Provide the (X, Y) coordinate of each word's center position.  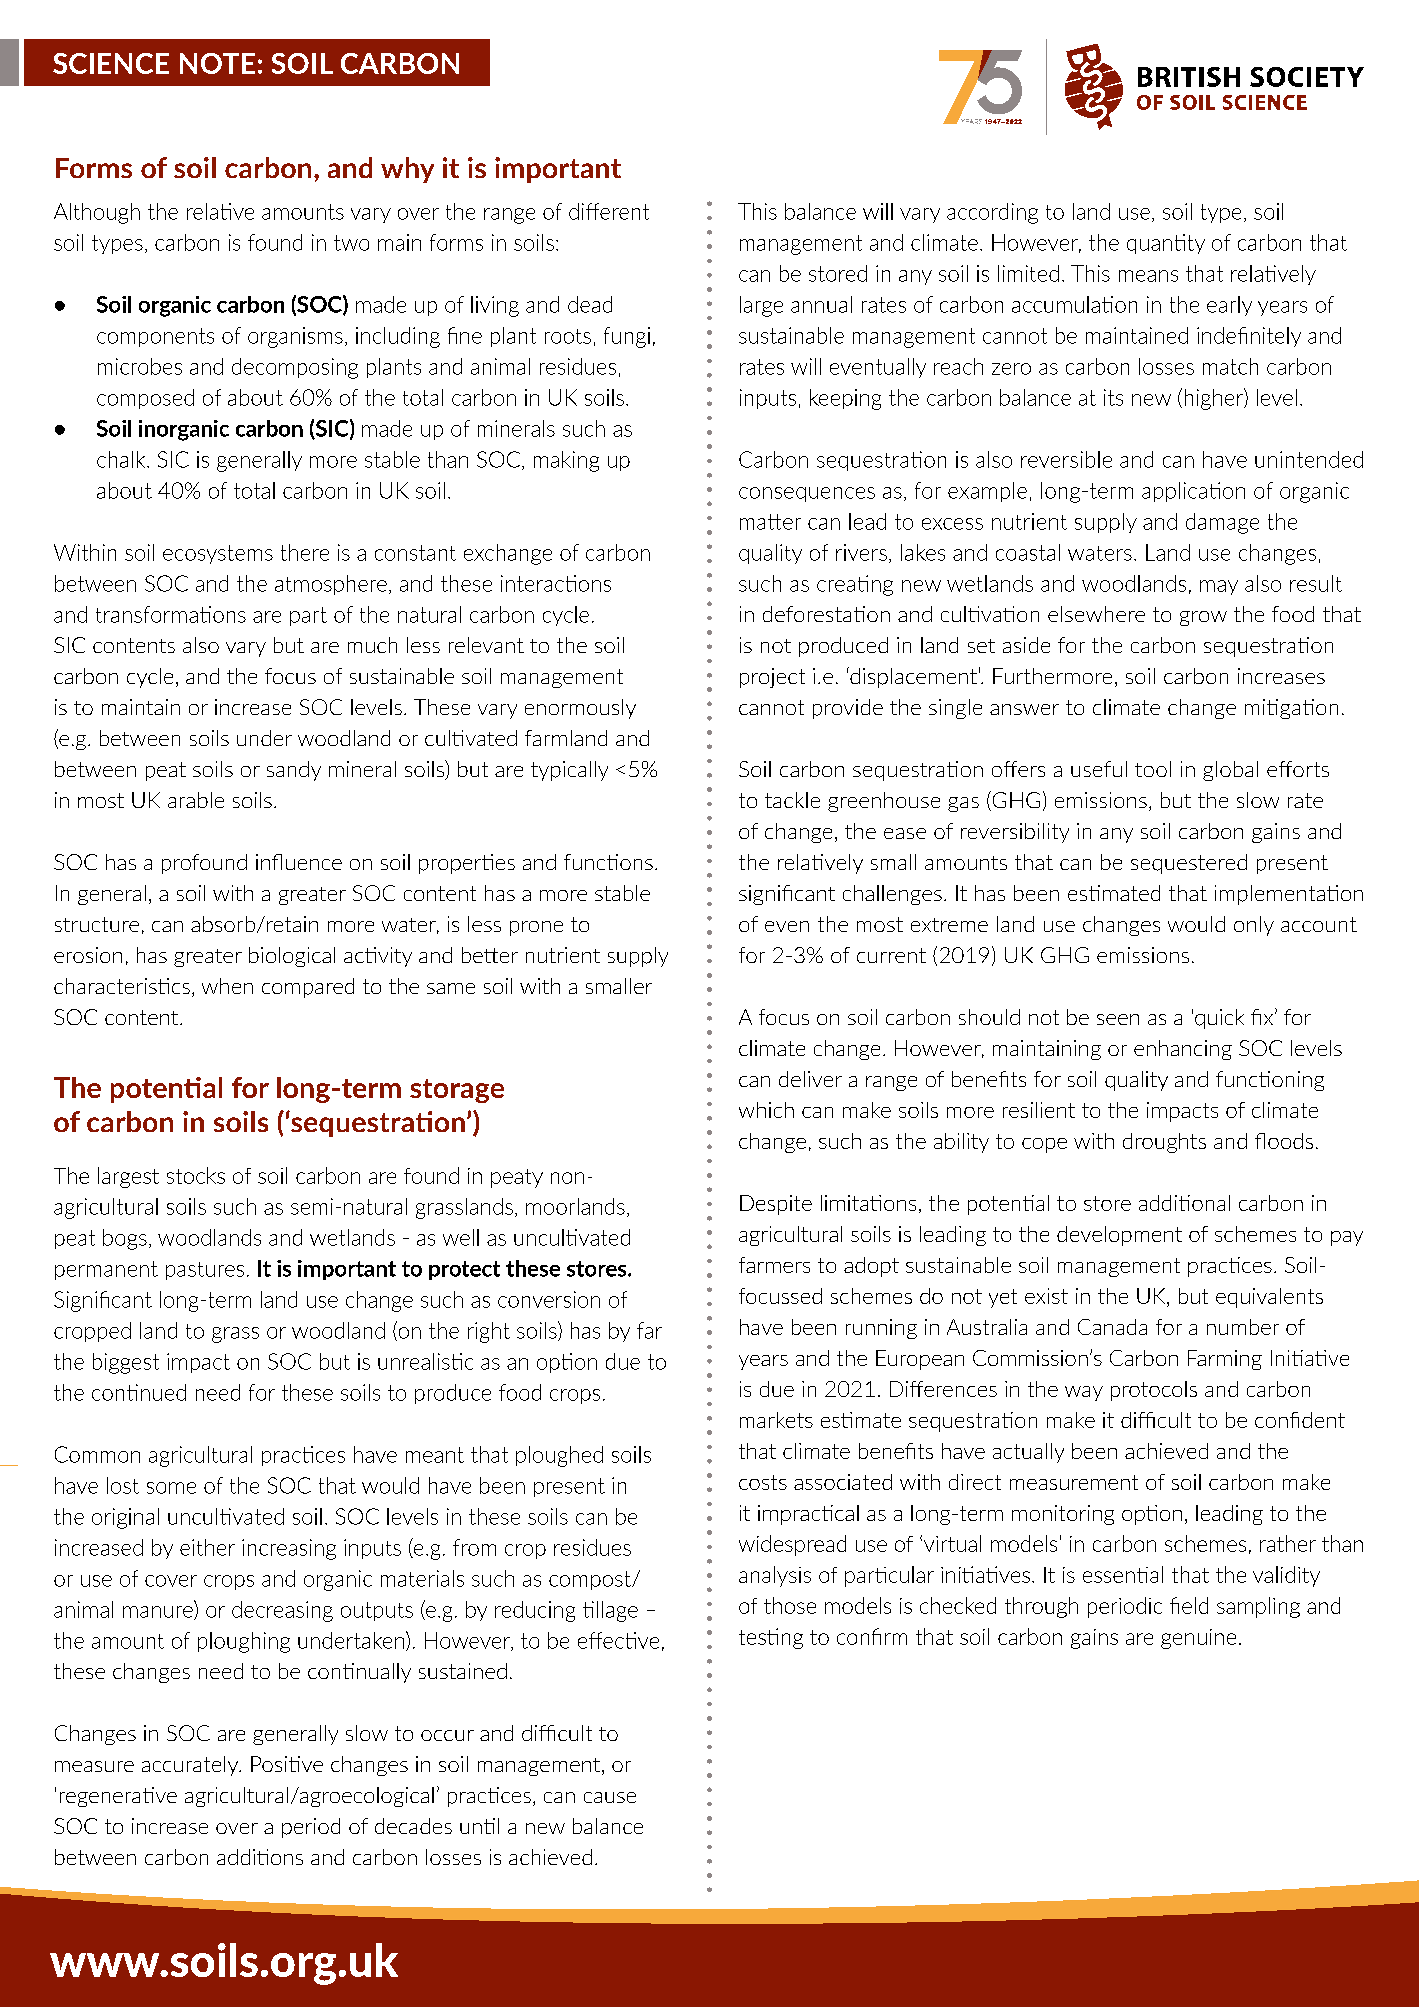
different (609, 211)
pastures (205, 1271)
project (772, 678)
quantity (1166, 244)
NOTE (217, 63)
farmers (774, 1265)
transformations (171, 614)
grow (1203, 618)
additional (1184, 1203)
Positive (287, 1764)
